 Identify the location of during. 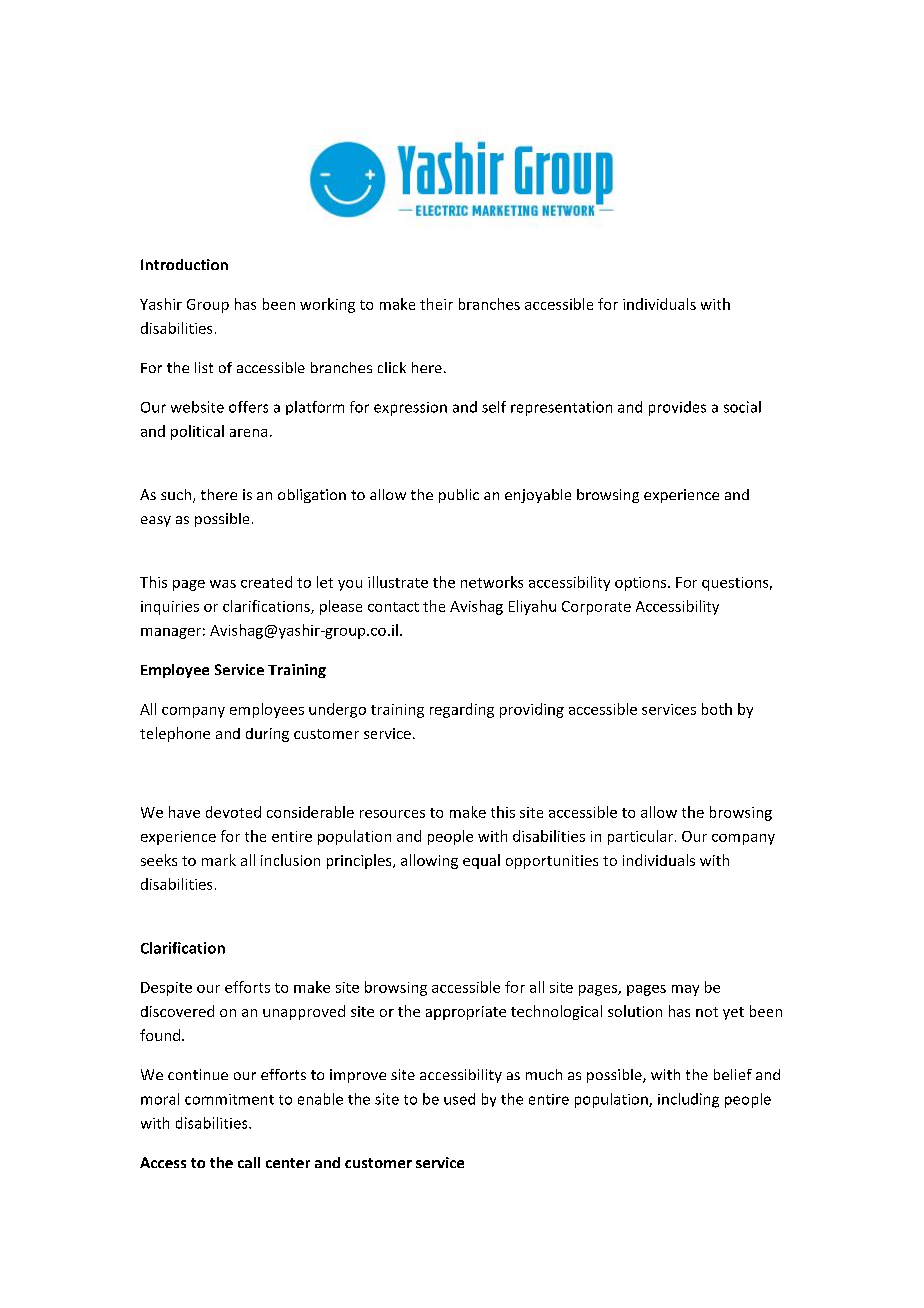
(267, 735).
